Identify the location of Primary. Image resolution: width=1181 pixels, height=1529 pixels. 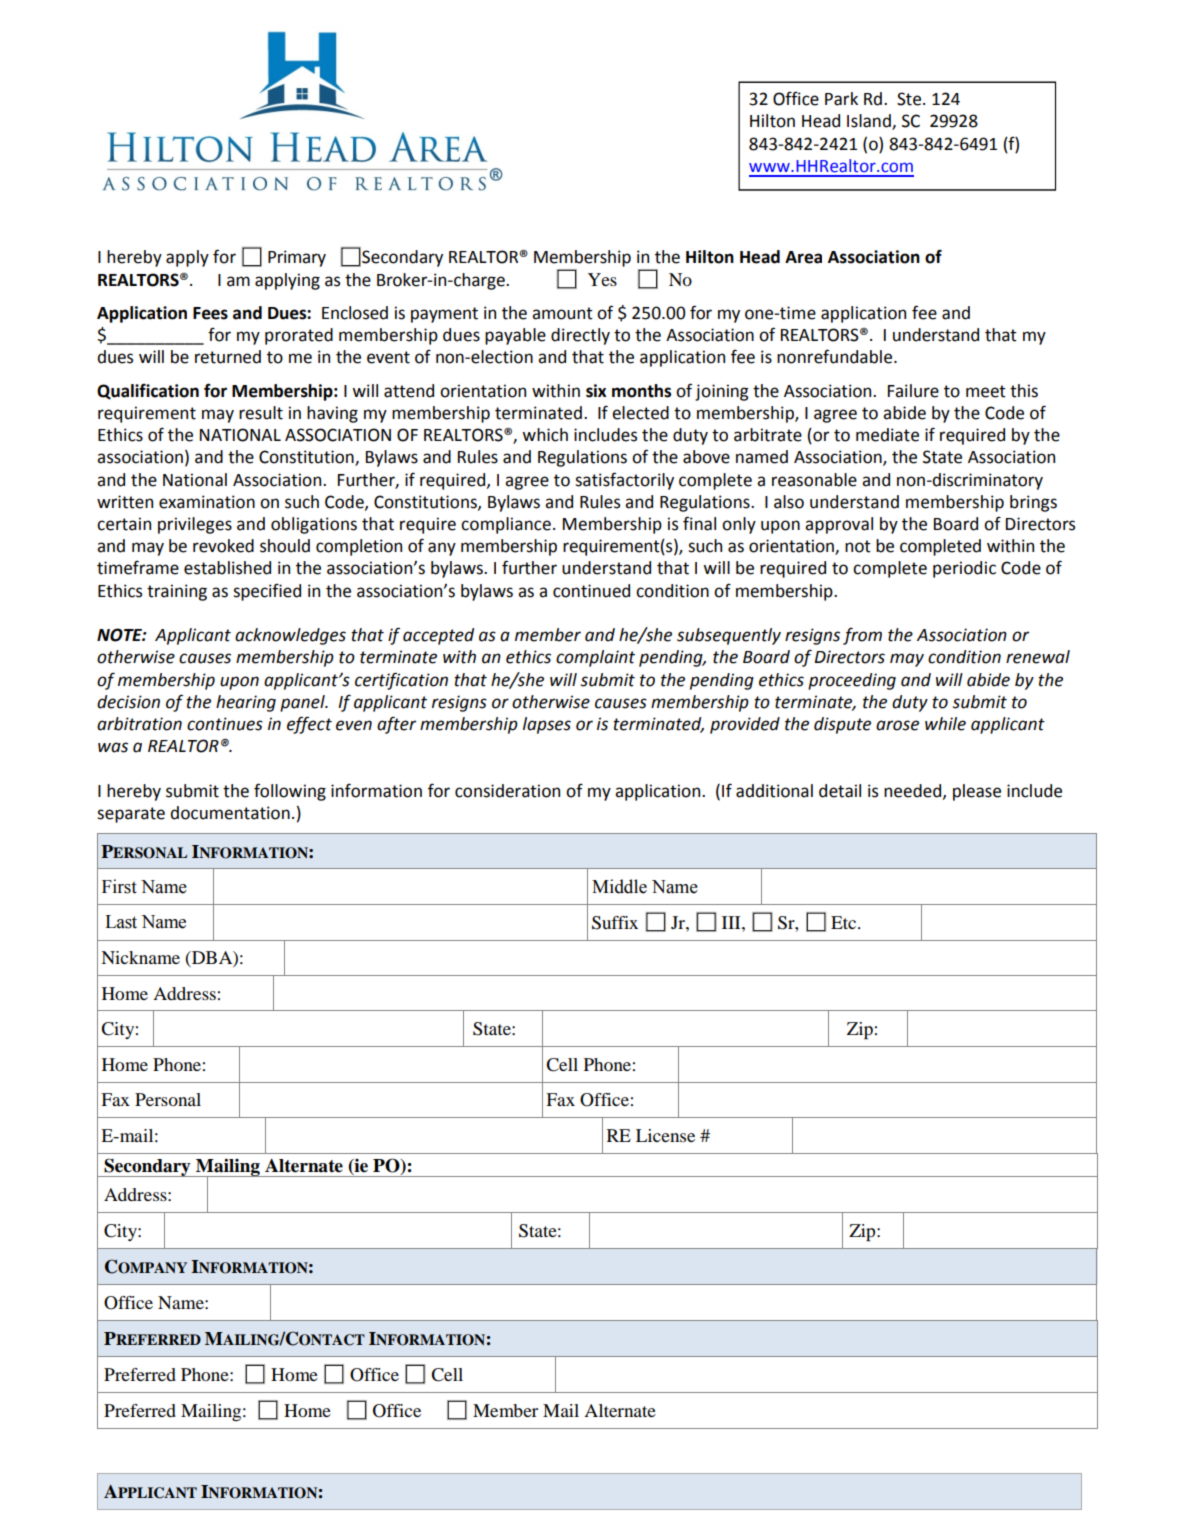
(297, 258).
